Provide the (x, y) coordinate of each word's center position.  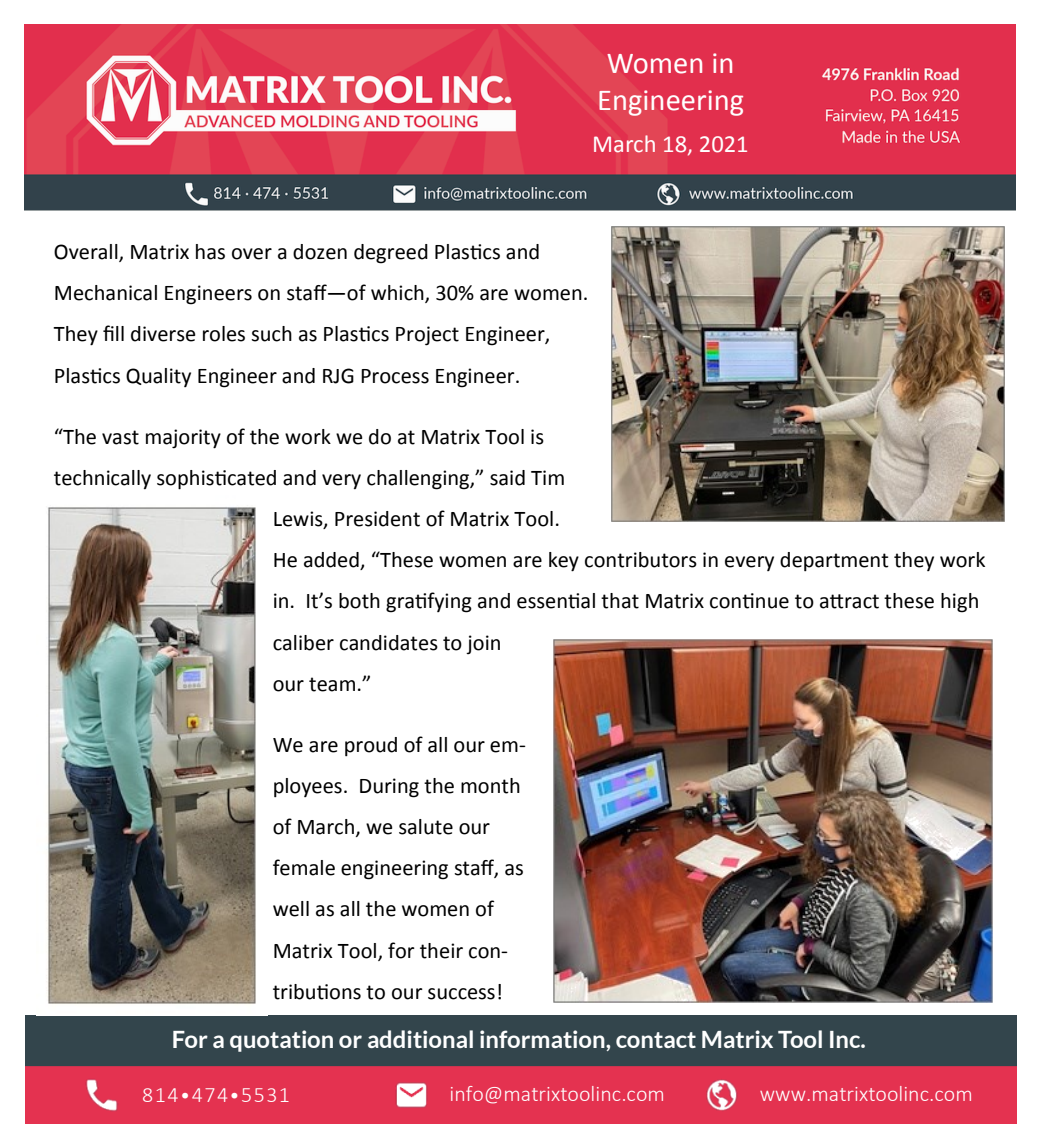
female (304, 867)
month (490, 786)
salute (426, 827)
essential (556, 601)
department (834, 561)
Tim (547, 477)
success (461, 994)
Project (427, 336)
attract (849, 601)
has (210, 252)
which (398, 294)
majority (183, 439)
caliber (303, 643)
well (291, 909)
